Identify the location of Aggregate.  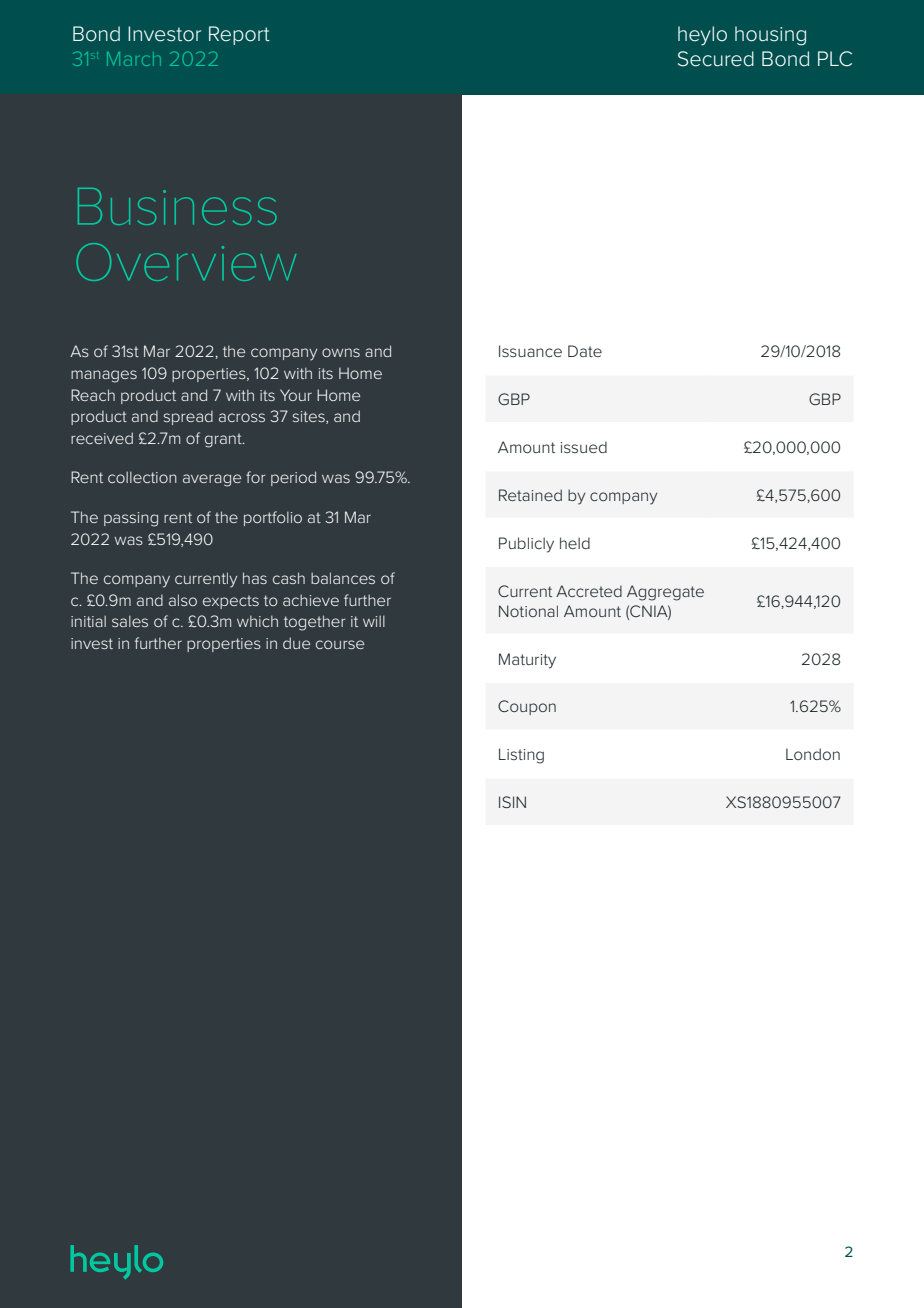
(665, 593).
